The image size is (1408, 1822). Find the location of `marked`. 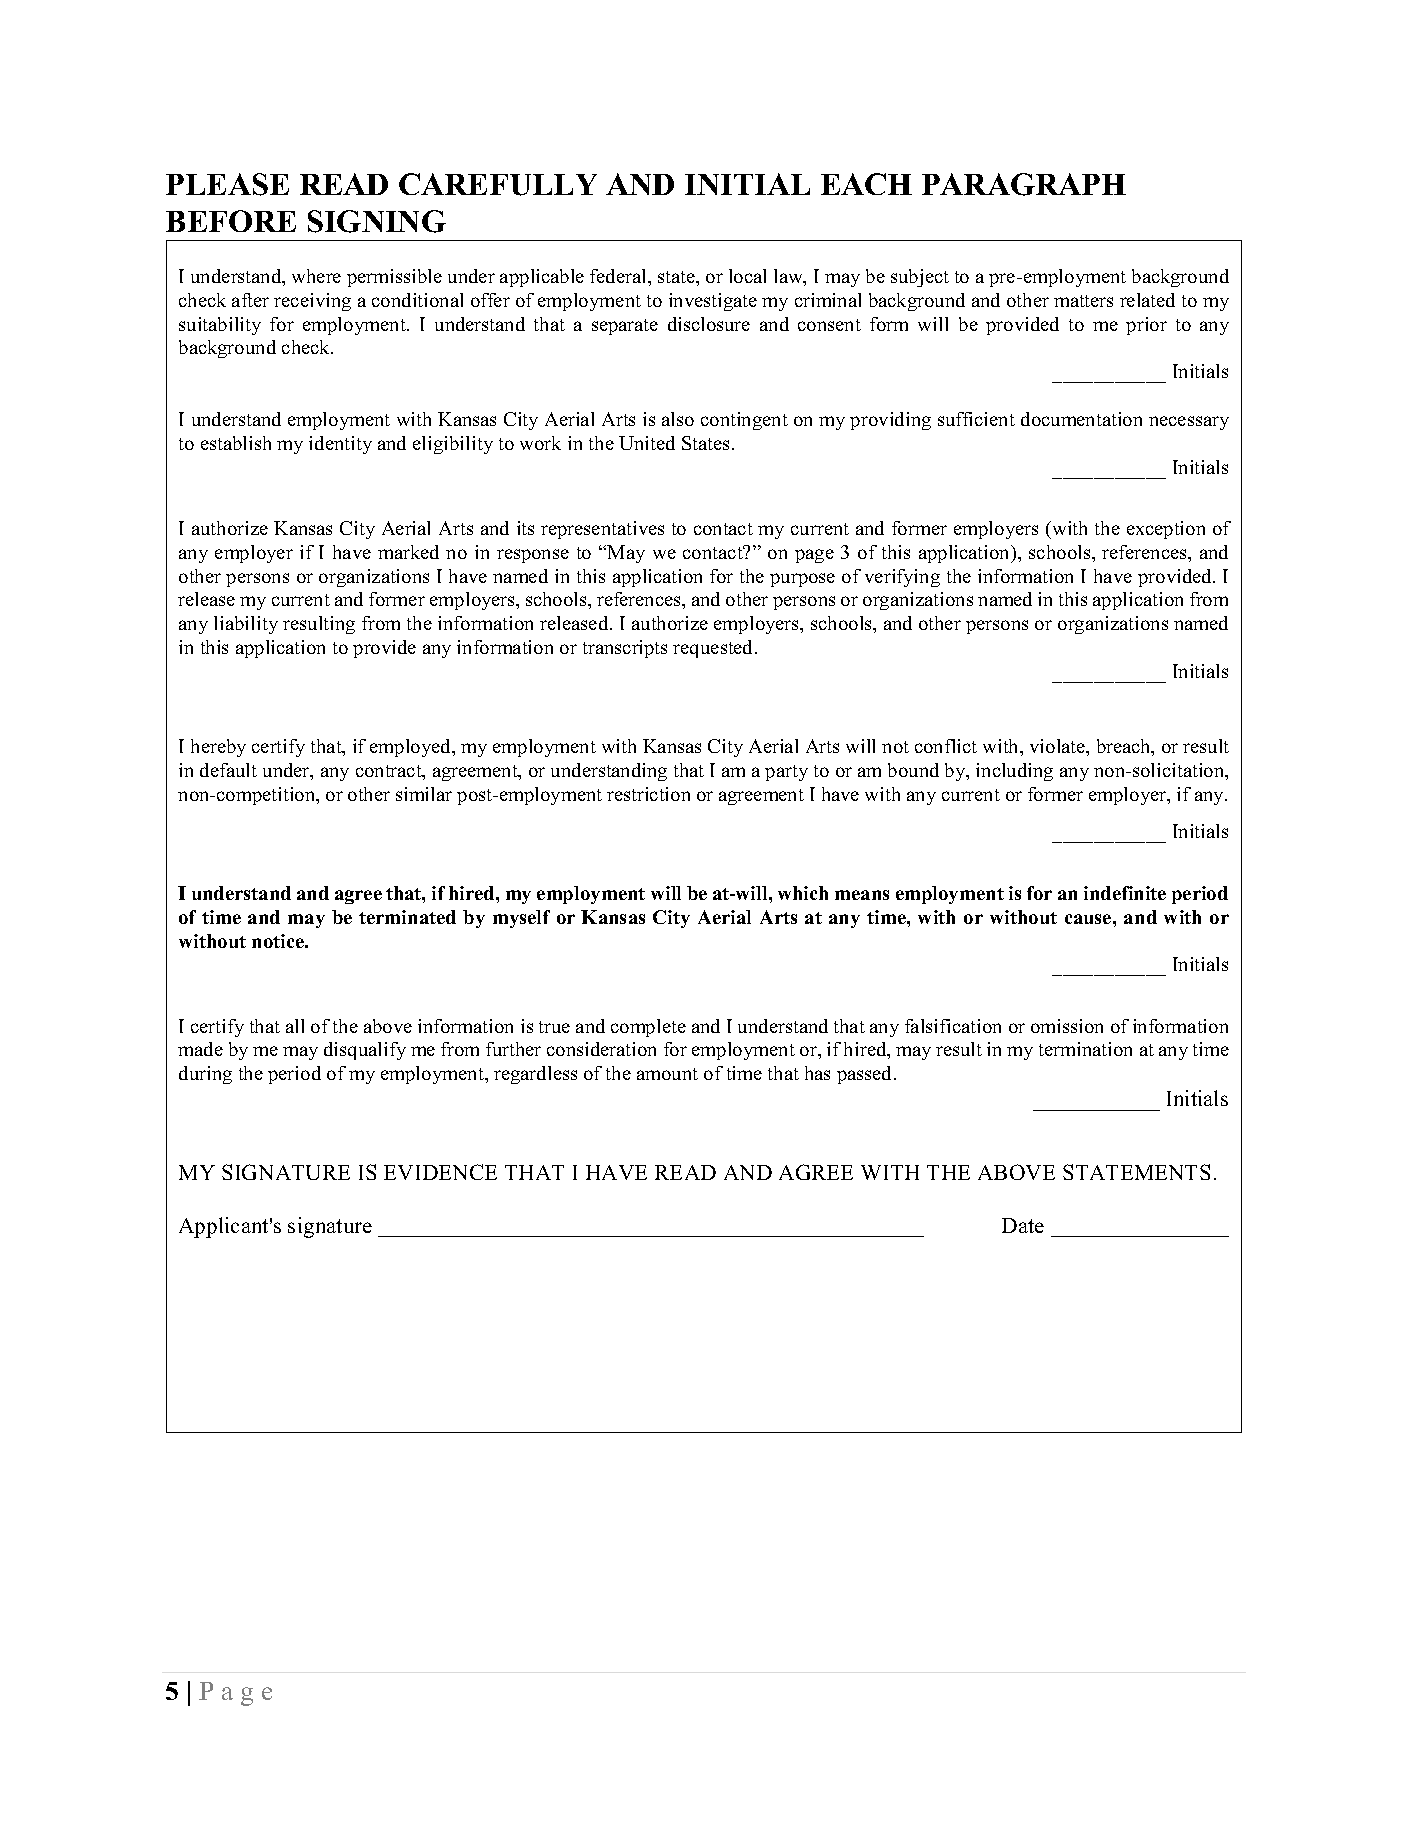

marked is located at coordinates (408, 552).
